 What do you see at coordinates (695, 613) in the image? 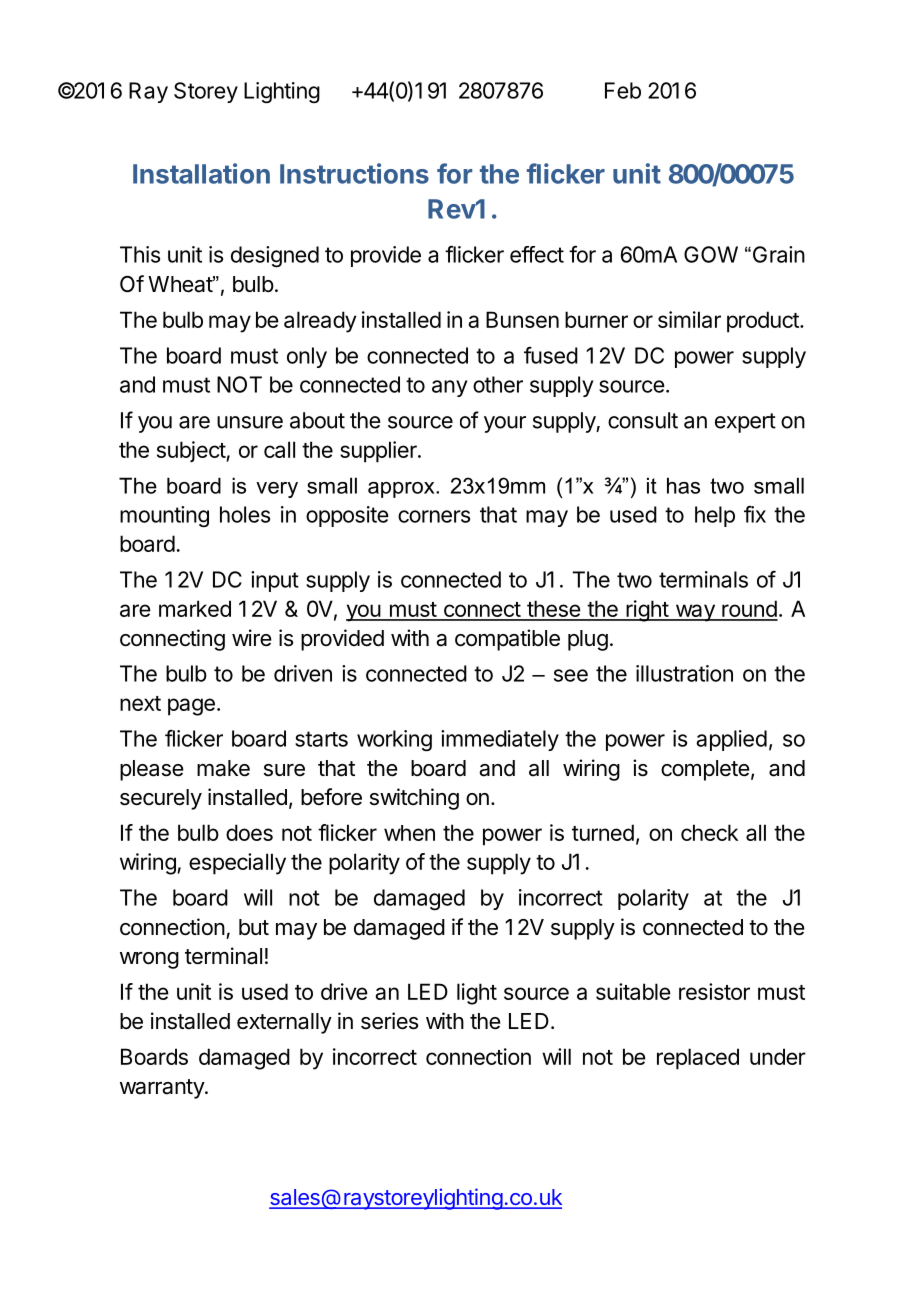
I see `way` at bounding box center [695, 613].
